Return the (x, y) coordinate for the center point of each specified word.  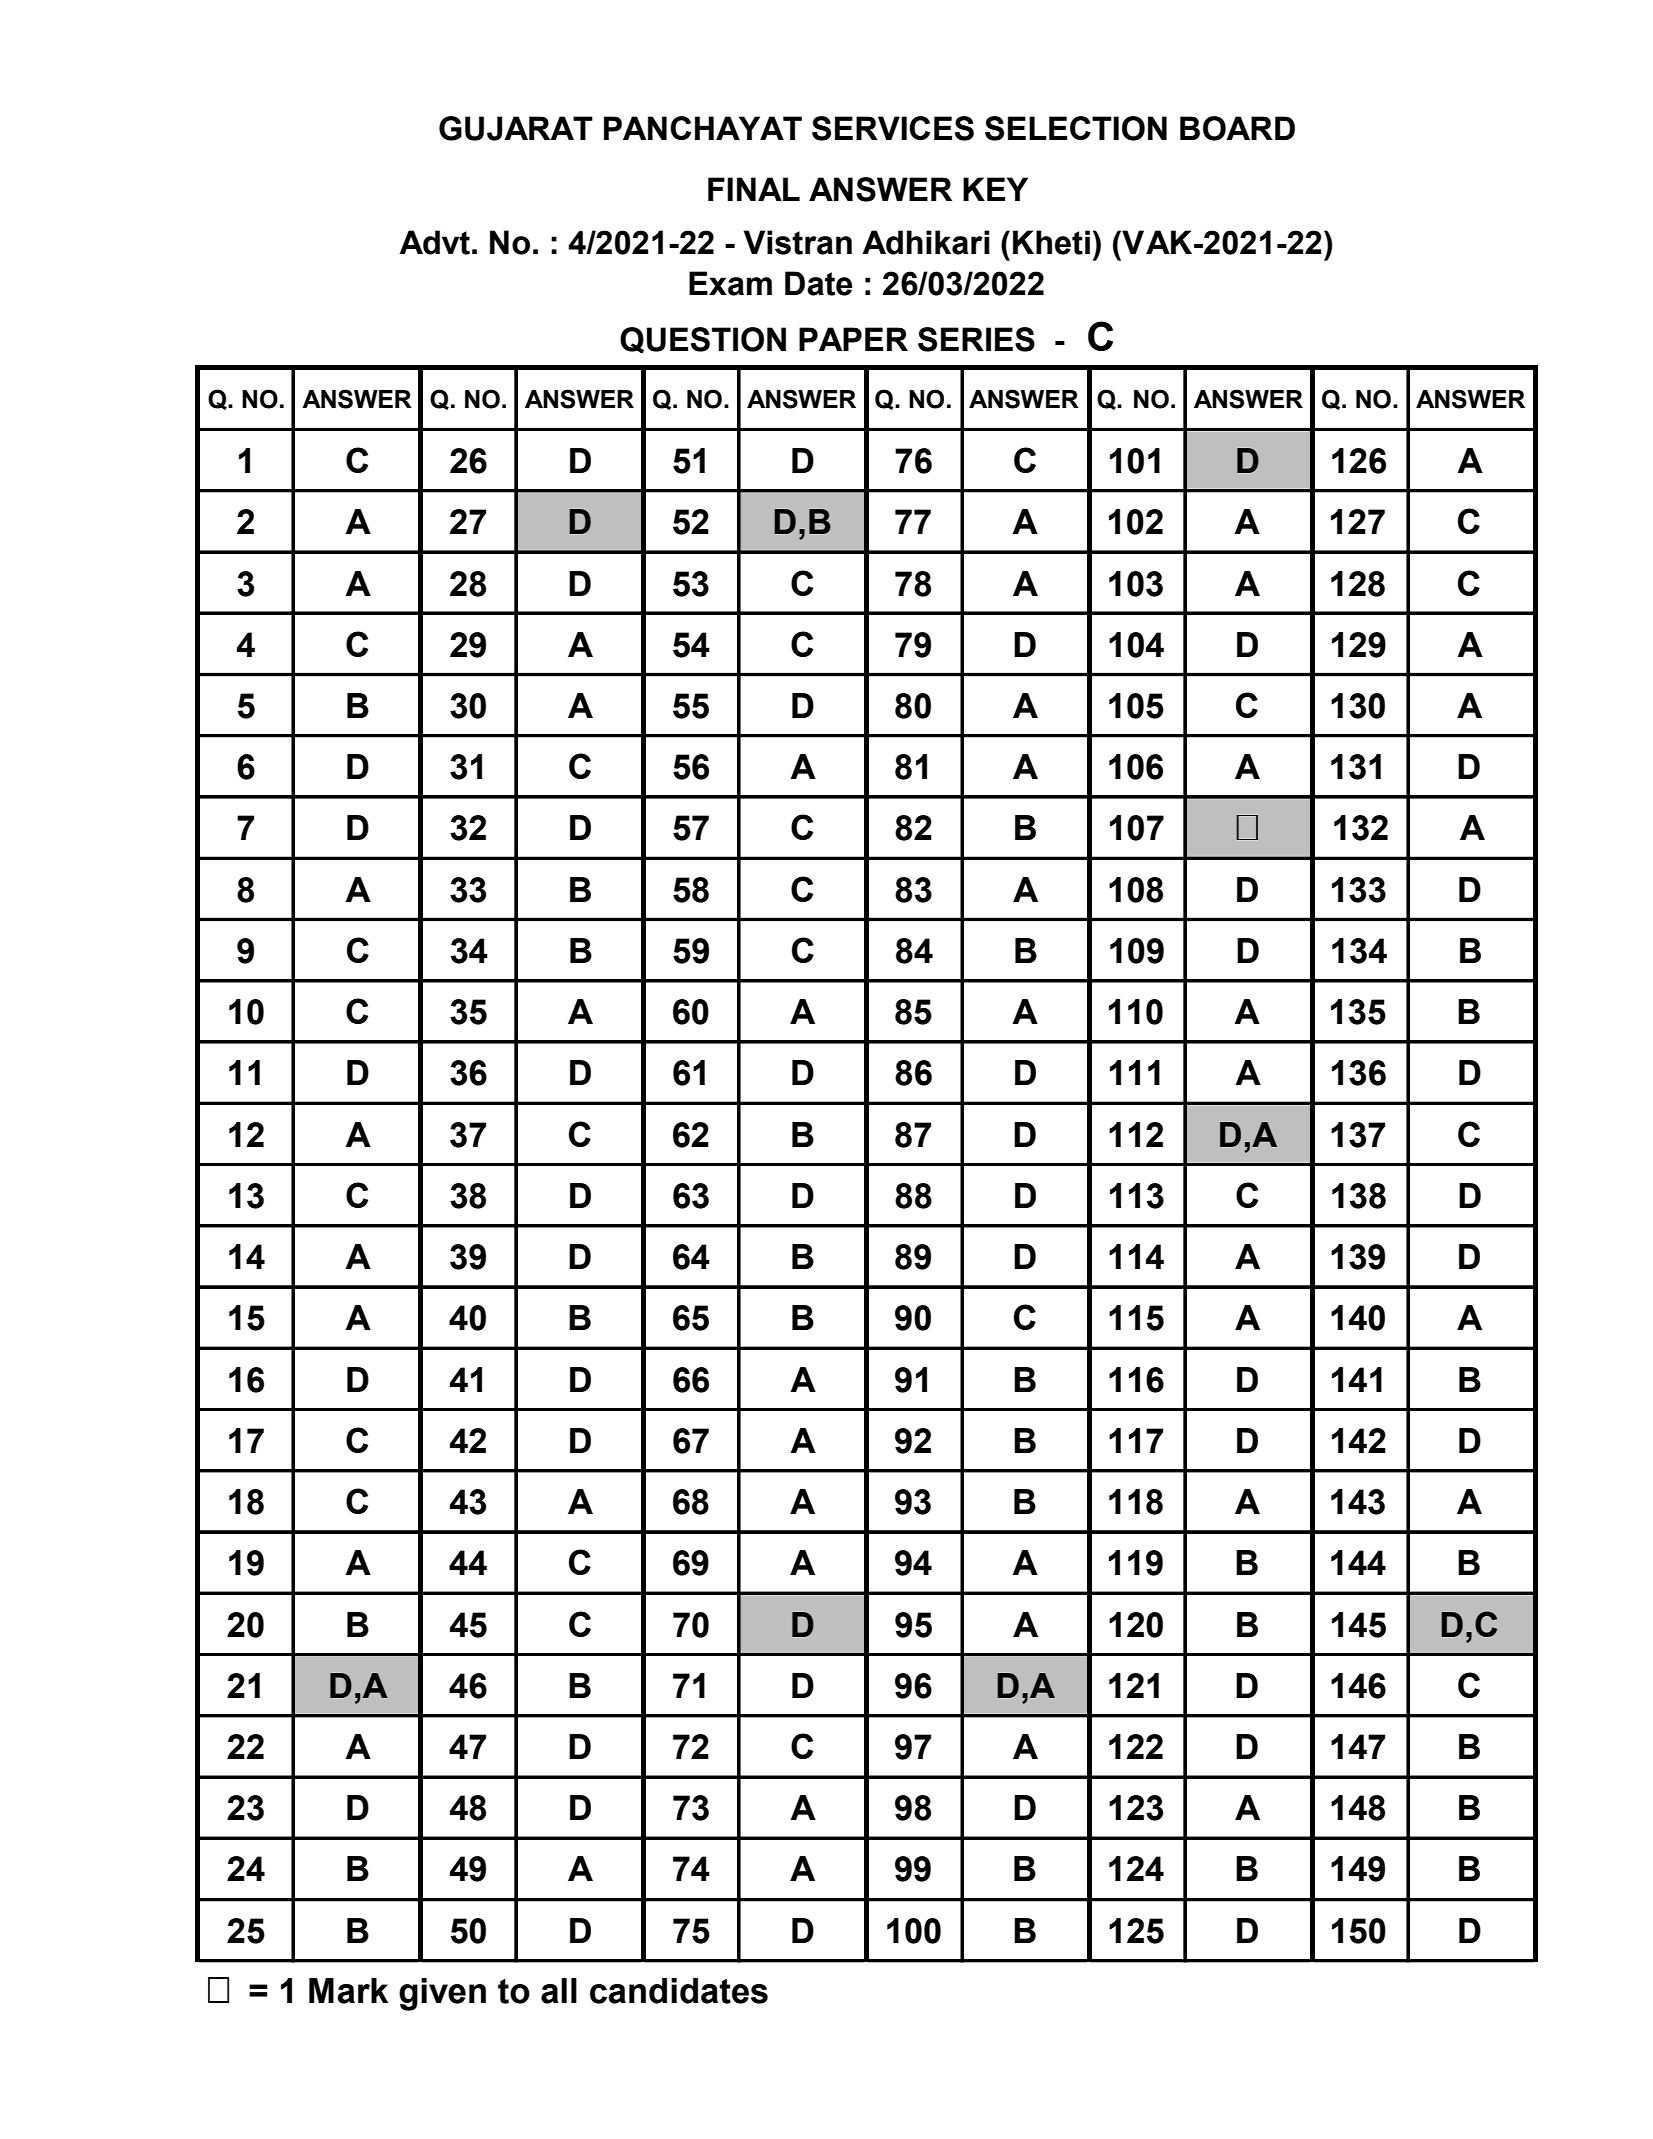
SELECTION (1076, 128)
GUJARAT (516, 128)
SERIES (976, 339)
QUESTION (703, 340)
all (559, 1991)
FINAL (754, 189)
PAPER (853, 339)
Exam (730, 283)
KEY (995, 189)
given (442, 1994)
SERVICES (893, 128)
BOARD (1237, 128)
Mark (348, 1991)
